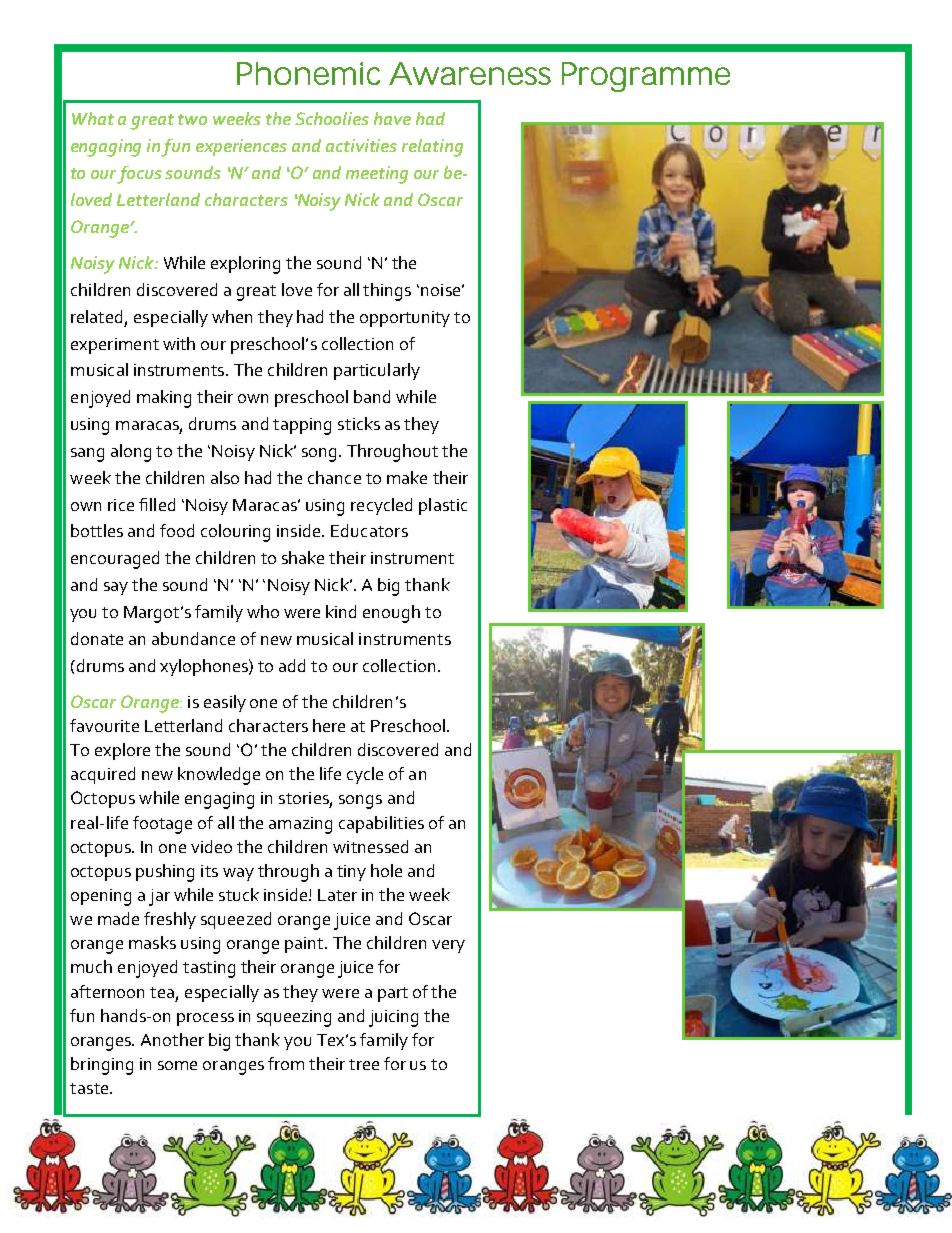  What do you see at coordinates (192, 119) in the document?
I see `two` at bounding box center [192, 119].
